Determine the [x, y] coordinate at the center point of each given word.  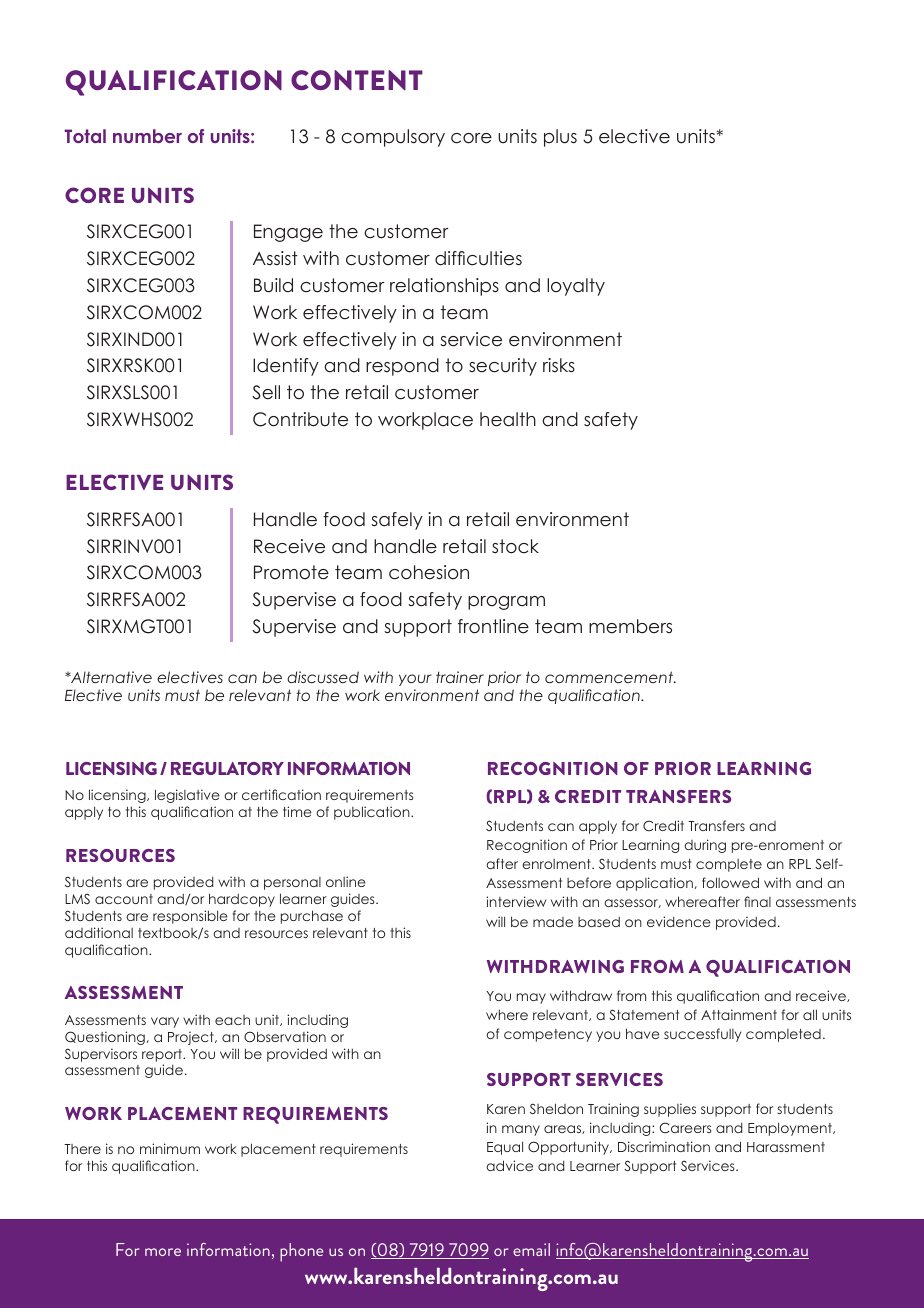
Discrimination [664, 1146]
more [163, 1252]
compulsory [393, 138]
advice [509, 1165]
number [147, 136]
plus [560, 138]
